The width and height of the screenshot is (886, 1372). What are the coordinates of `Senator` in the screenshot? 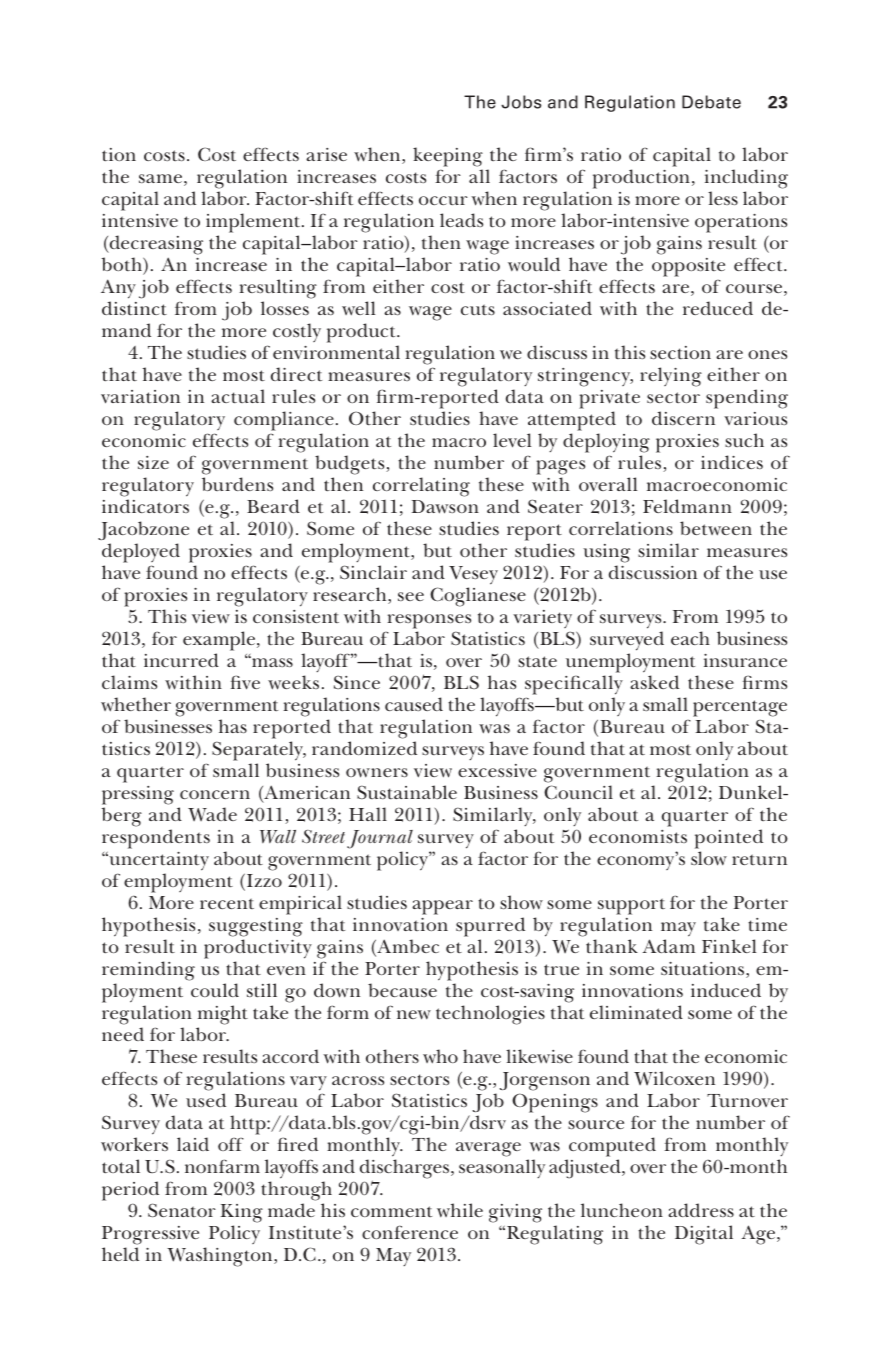 It's located at (182, 1210).
